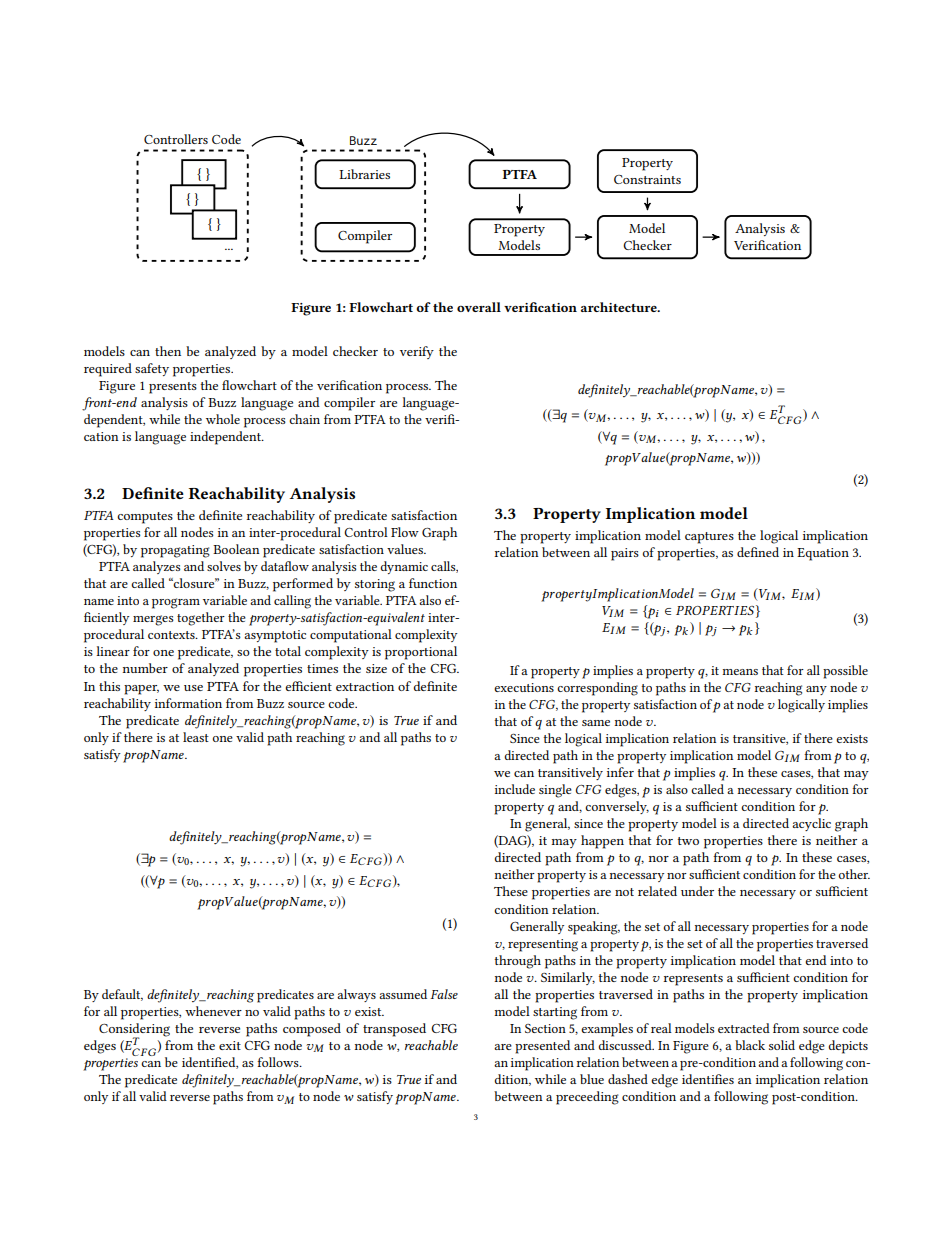 This screenshot has height=1233, width=952. What do you see at coordinates (364, 174) in the screenshot?
I see `Libraries` at bounding box center [364, 174].
